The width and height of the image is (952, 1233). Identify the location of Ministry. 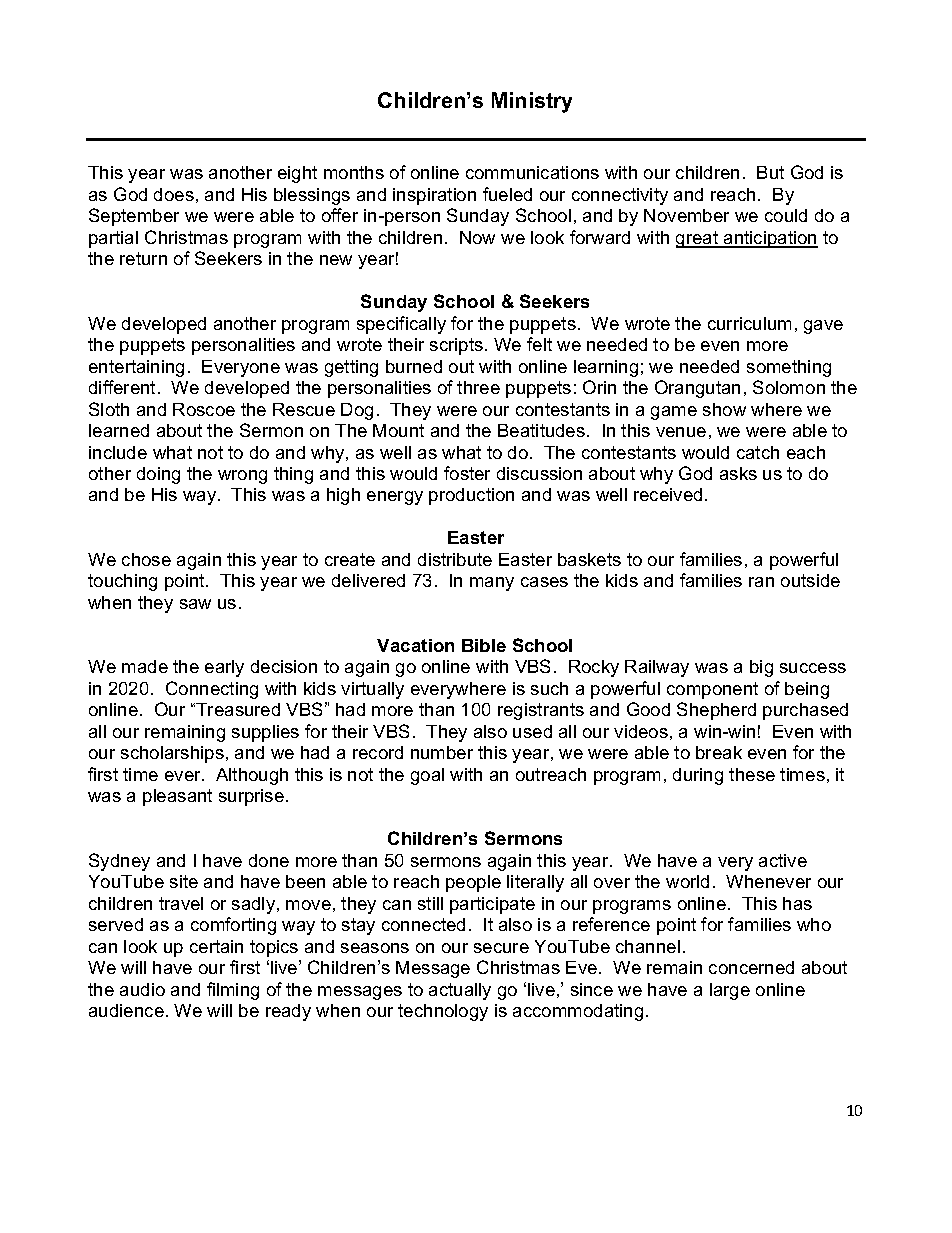
(532, 102).
